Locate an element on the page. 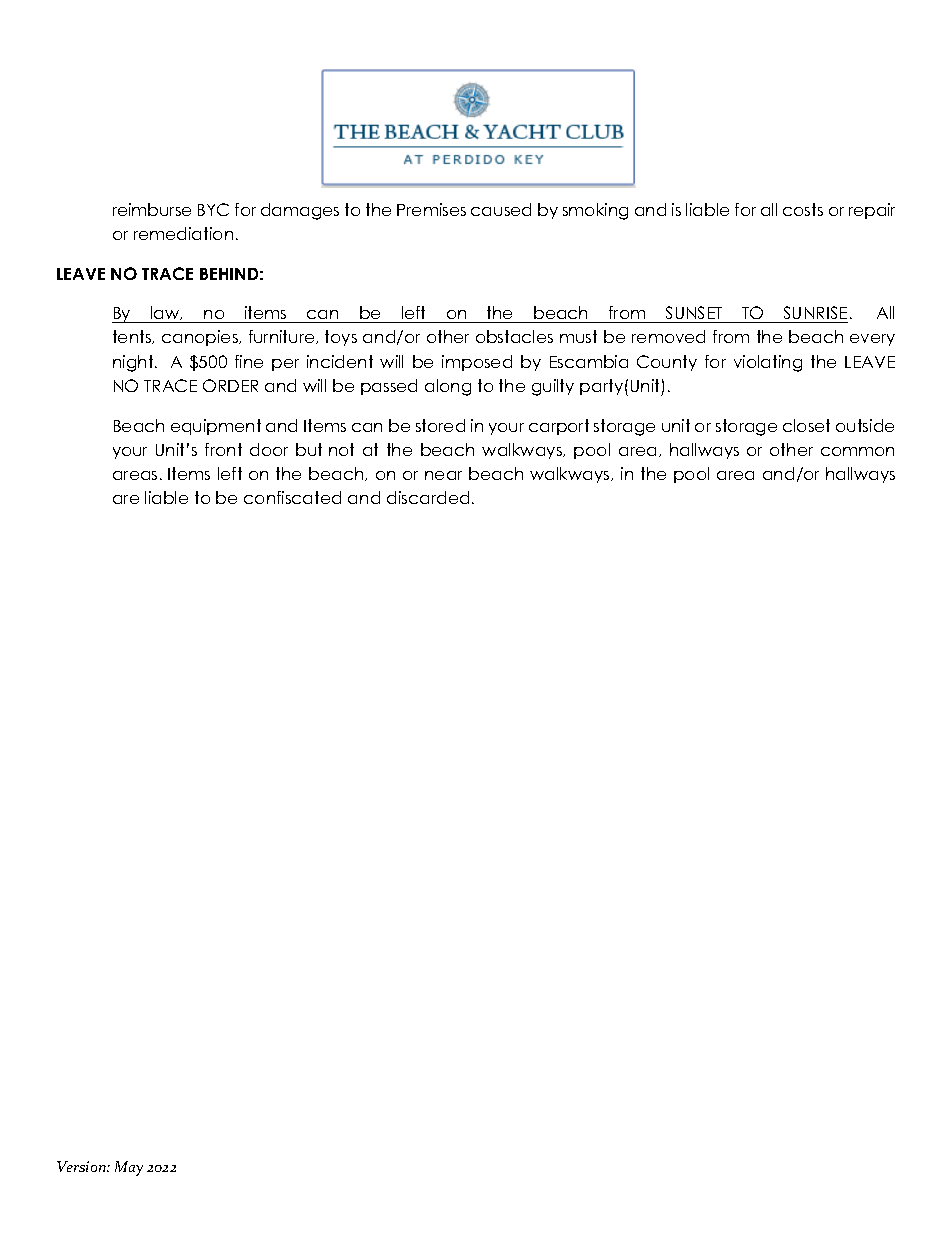 The height and width of the image is (1233, 952). Version is located at coordinates (82, 1166).
